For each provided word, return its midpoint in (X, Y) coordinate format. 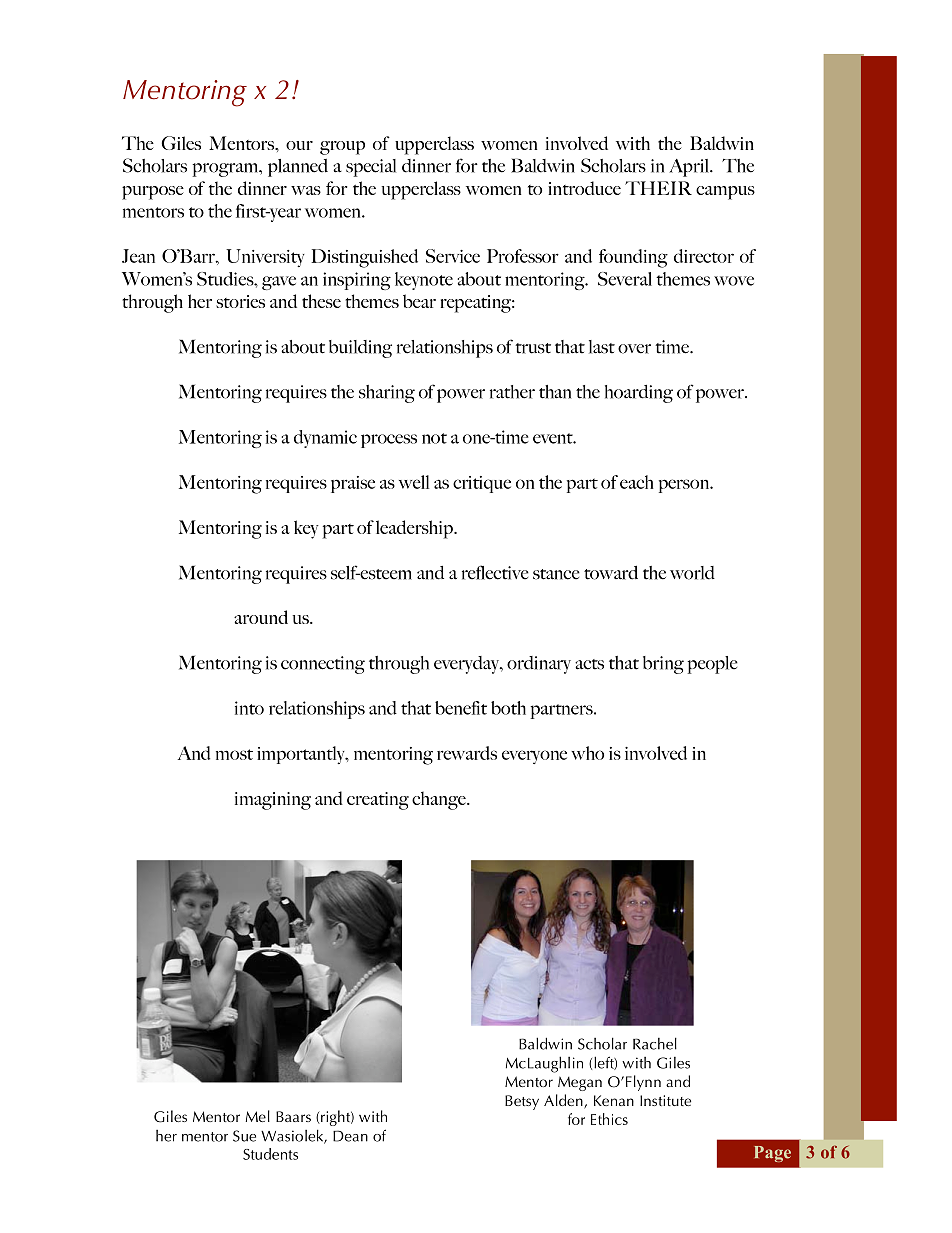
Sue (244, 1136)
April (690, 168)
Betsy (522, 1102)
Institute (665, 1100)
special (371, 168)
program (226, 170)
